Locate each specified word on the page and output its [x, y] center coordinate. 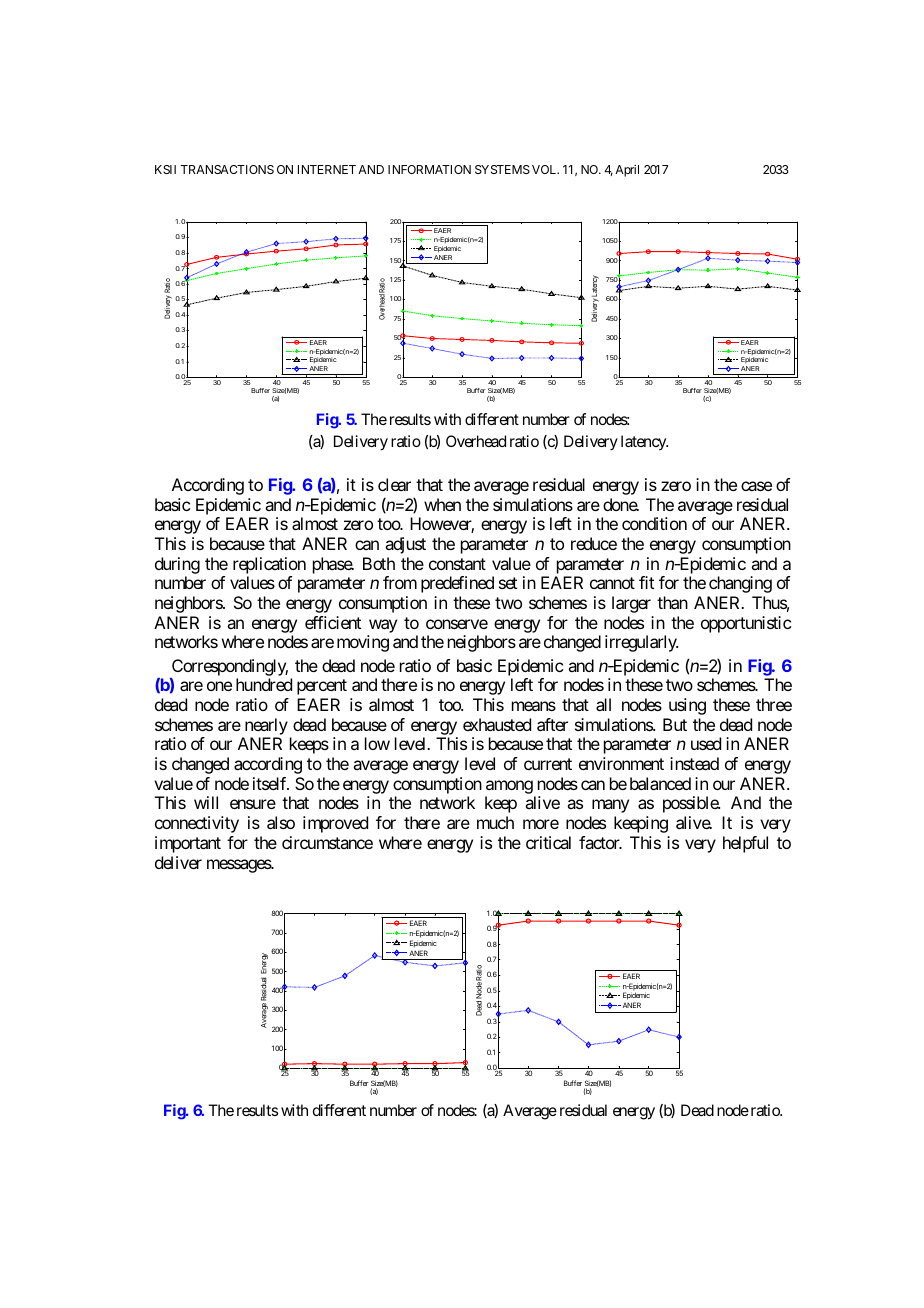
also [281, 822]
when [442, 504]
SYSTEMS [502, 169]
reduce [594, 543]
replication [269, 567]
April [627, 171]
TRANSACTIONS [227, 169]
